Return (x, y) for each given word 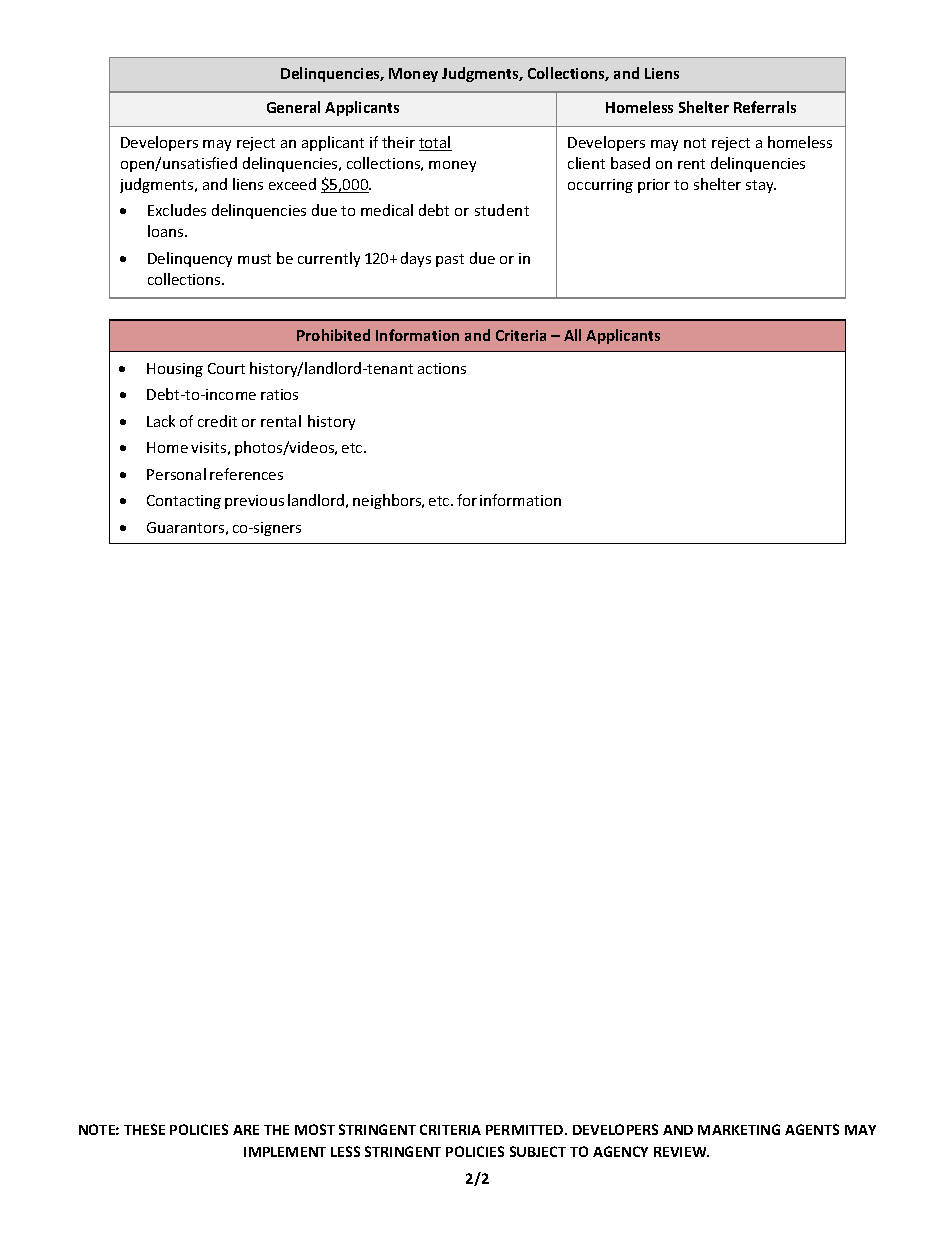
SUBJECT (538, 1151)
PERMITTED (526, 1130)
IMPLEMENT (285, 1152)
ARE (246, 1130)
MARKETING (739, 1129)
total (435, 143)
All (572, 335)
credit (217, 421)
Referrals (765, 107)
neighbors (388, 501)
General (293, 107)
